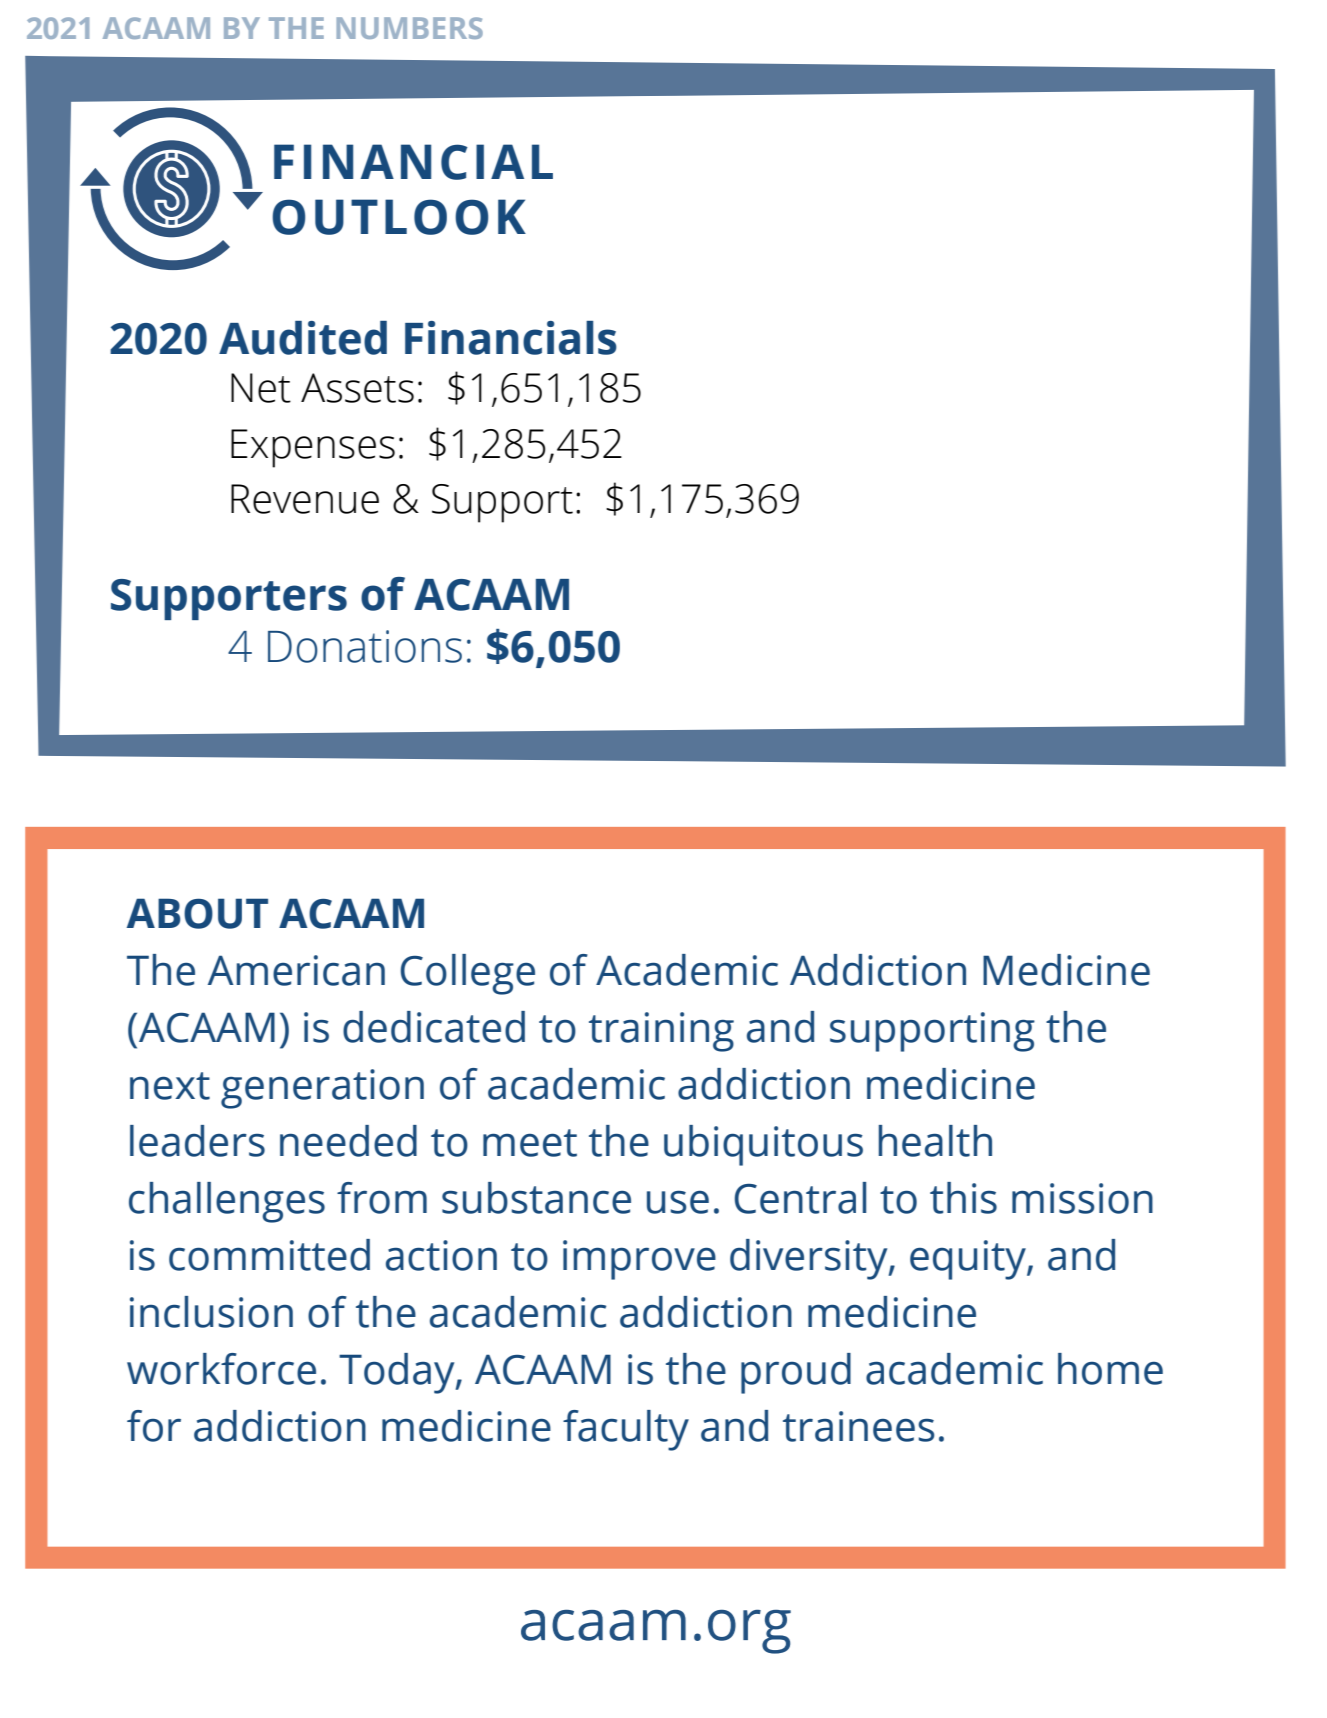 This screenshot has width=1327, height=1718. I want to click on workforce, so click(221, 1369).
